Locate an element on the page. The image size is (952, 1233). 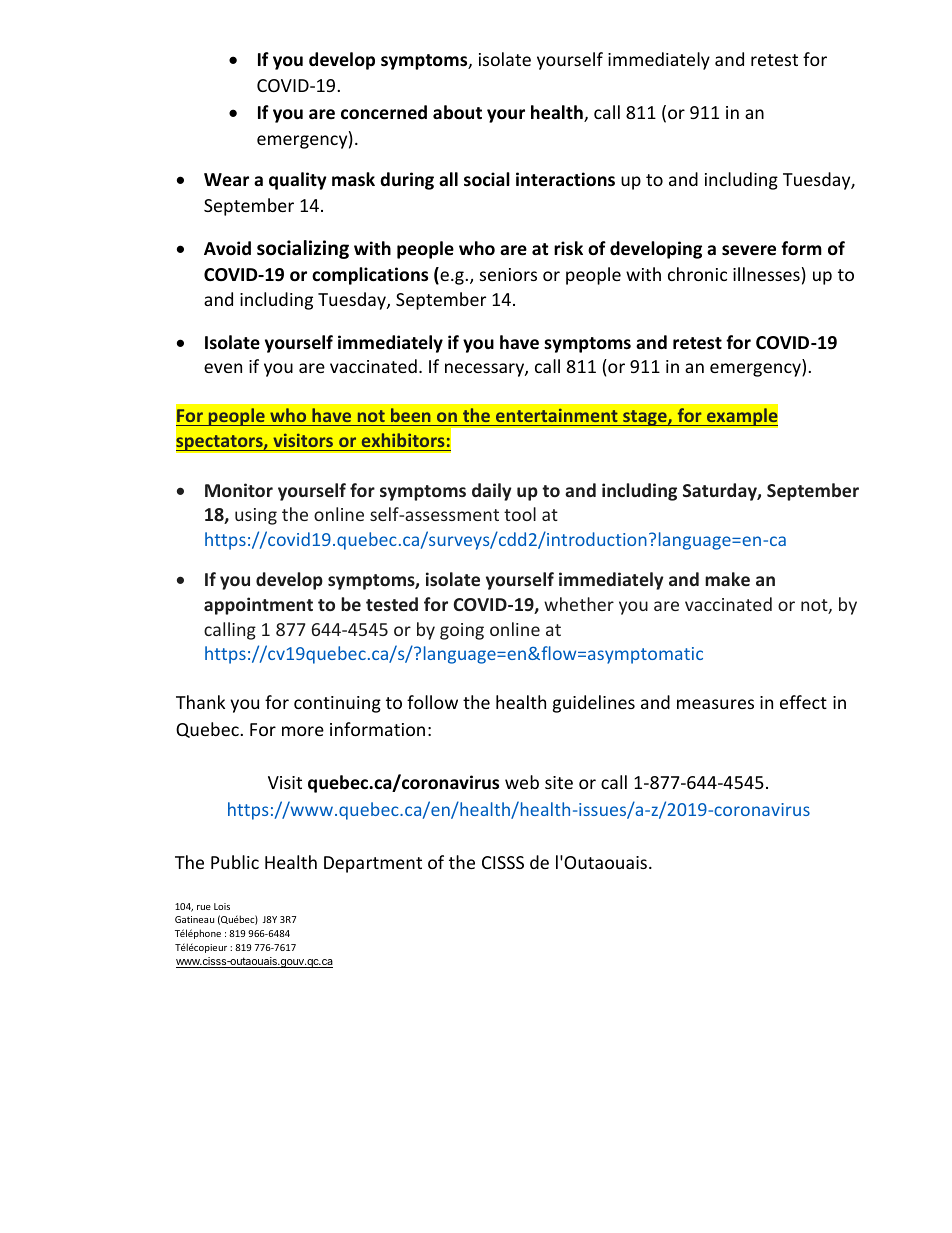
about is located at coordinates (457, 112).
